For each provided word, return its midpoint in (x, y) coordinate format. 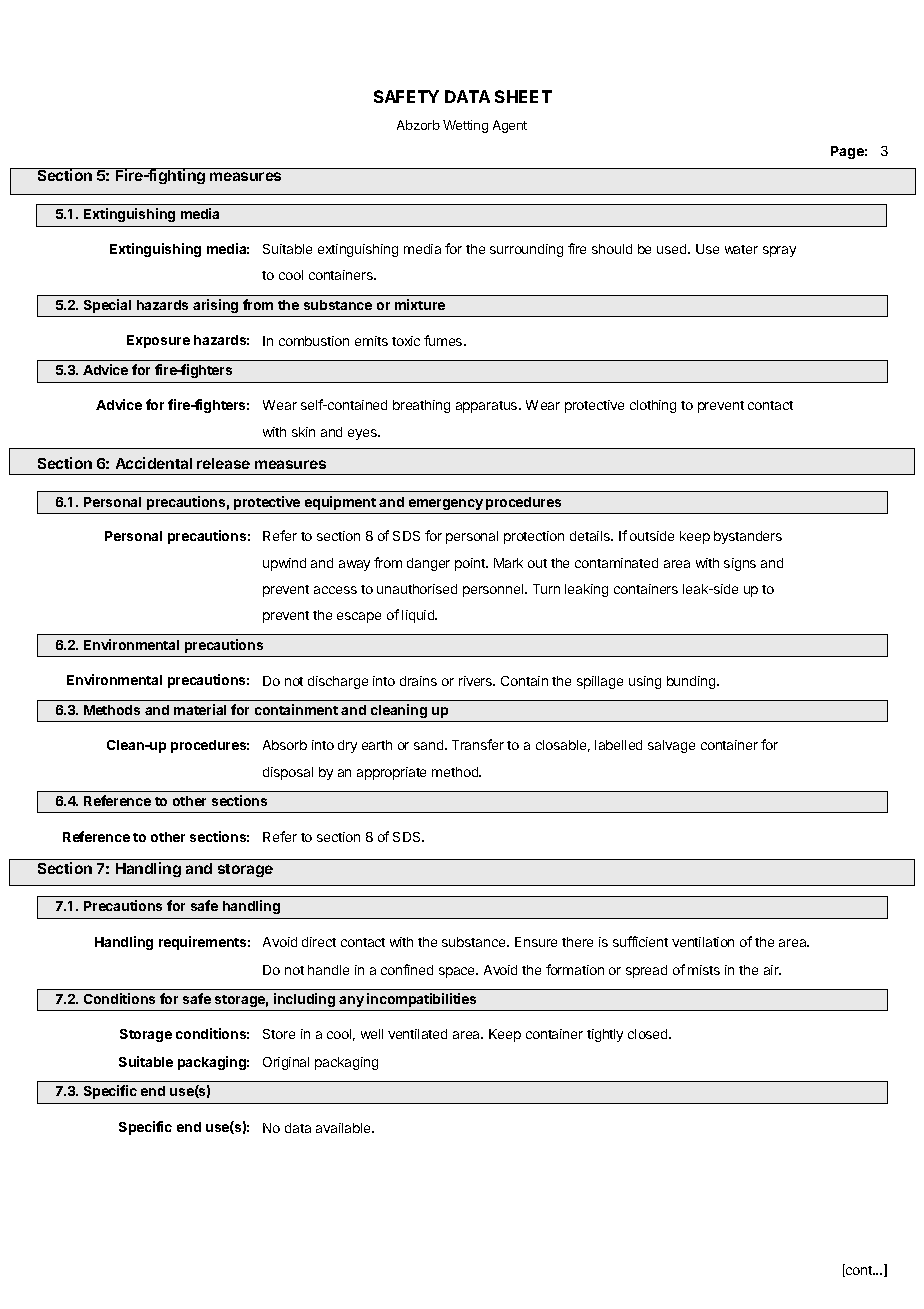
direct (319, 942)
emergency (446, 504)
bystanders (748, 537)
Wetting (465, 126)
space (458, 972)
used (673, 249)
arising (215, 306)
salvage (671, 746)
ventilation (703, 942)
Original (286, 1063)
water (741, 249)
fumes (444, 340)
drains (418, 681)
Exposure (158, 341)
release (223, 463)
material (200, 709)
